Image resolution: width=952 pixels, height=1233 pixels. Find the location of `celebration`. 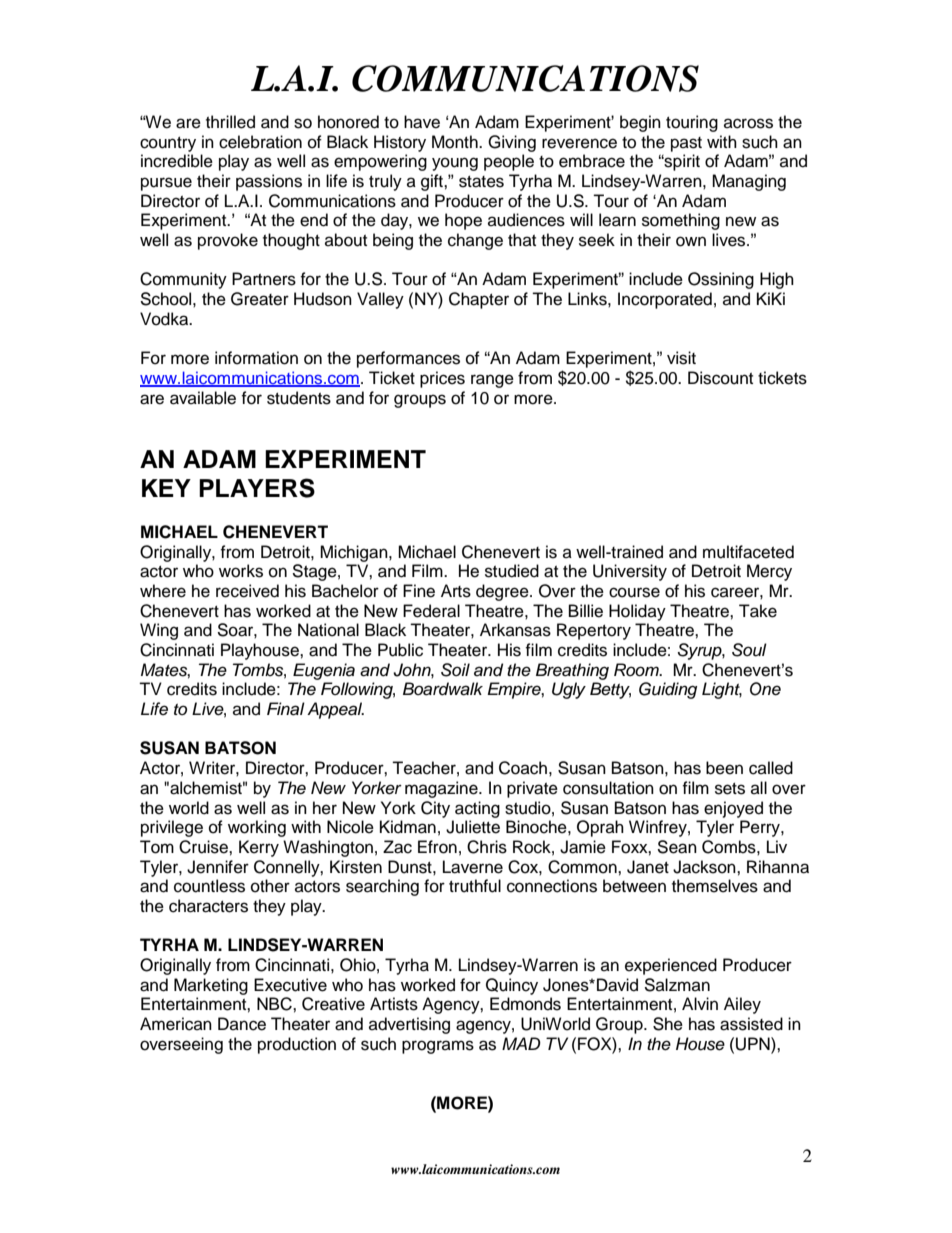

celebration is located at coordinates (260, 142).
